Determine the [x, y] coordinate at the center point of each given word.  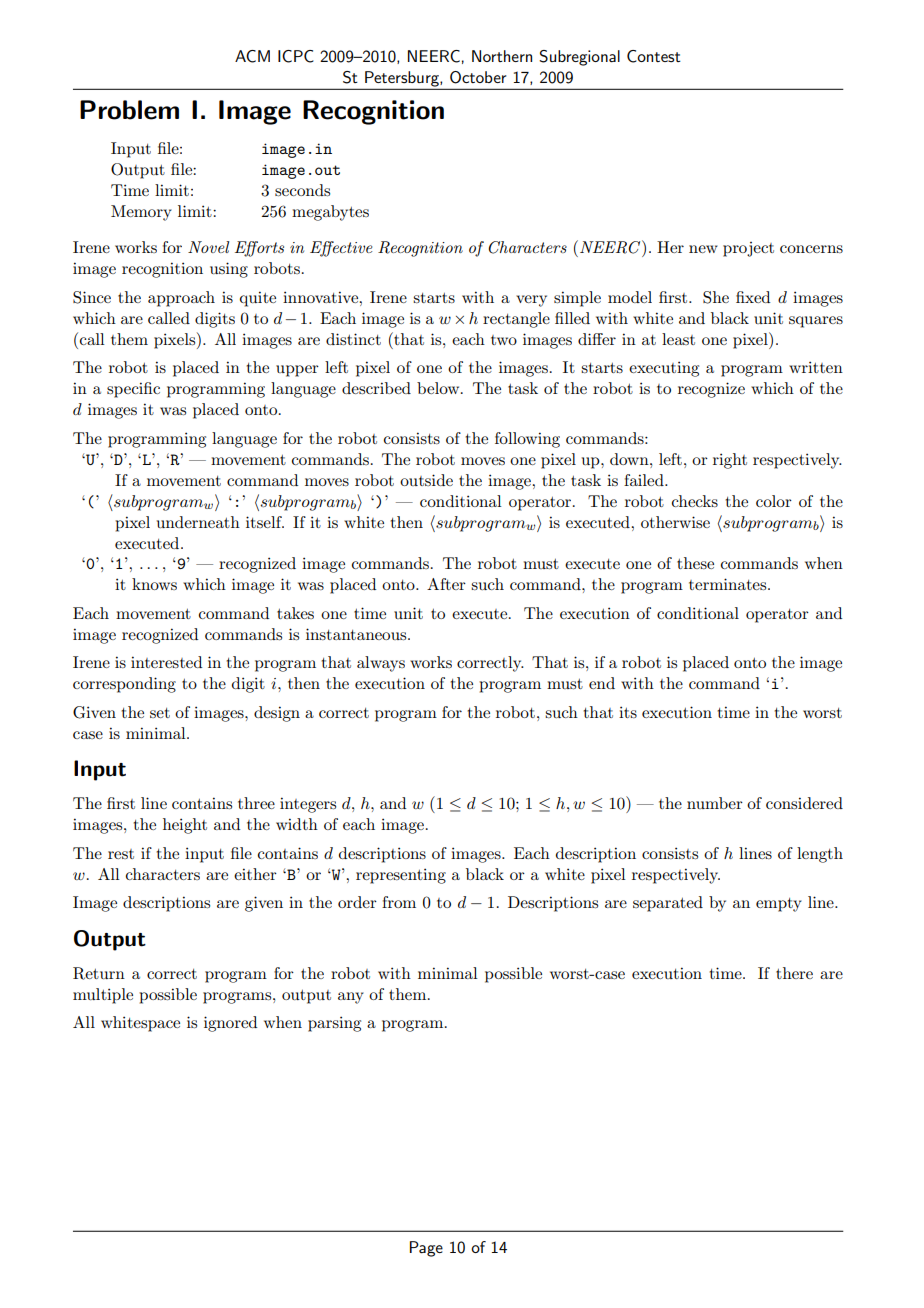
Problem [129, 110]
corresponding [124, 685]
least [678, 339]
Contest [654, 56]
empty [779, 905]
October [478, 77]
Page [426, 1249]
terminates [729, 584]
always [381, 664]
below [439, 388]
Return [99, 973]
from [399, 902]
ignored [230, 1024]
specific [133, 390]
